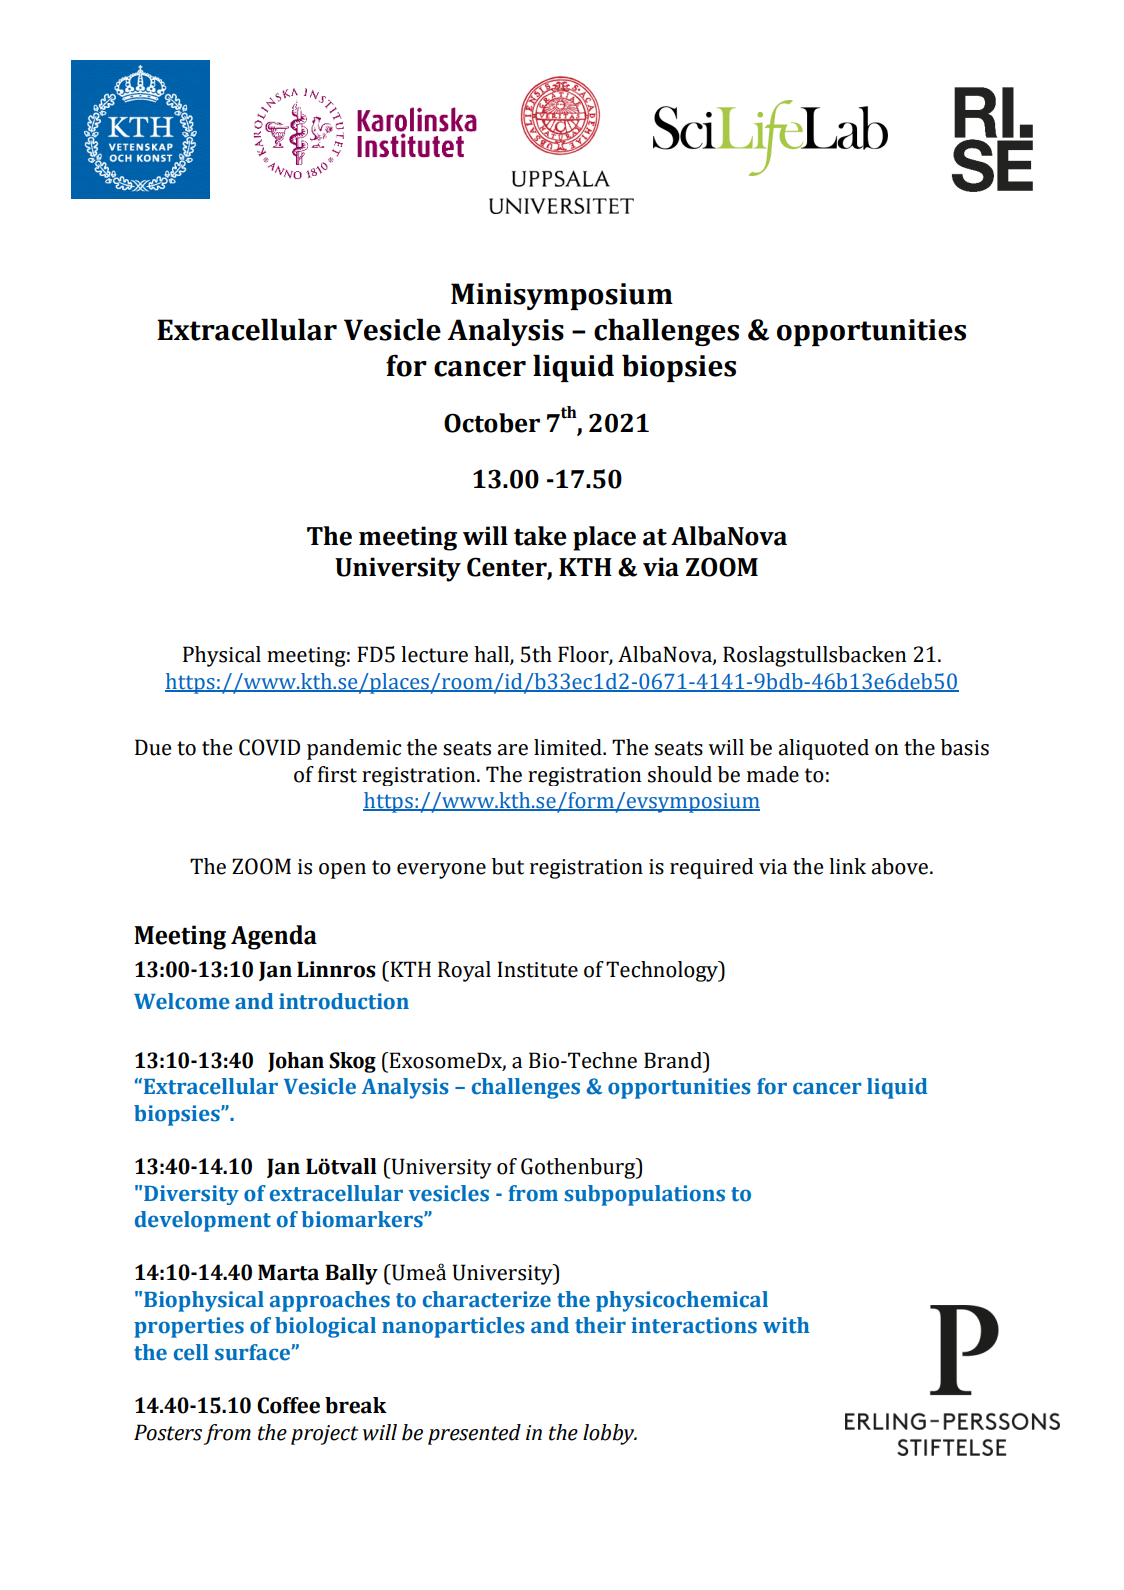 The height and width of the screenshot is (1590, 1124). What do you see at coordinates (847, 866) in the screenshot?
I see `link` at bounding box center [847, 866].
